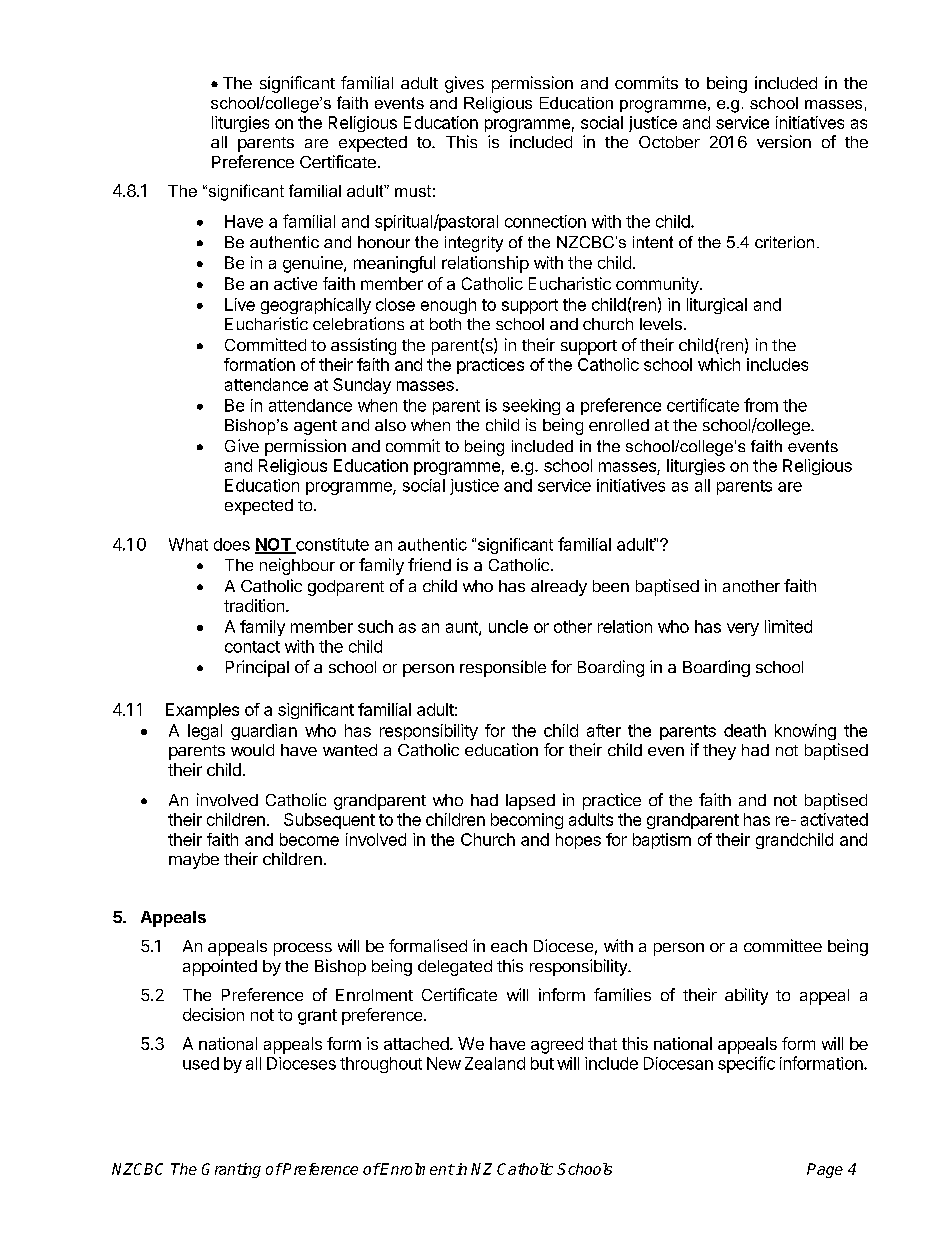 This screenshot has width=952, height=1233. Describe the element at coordinates (314, 264) in the screenshot. I see `genuine` at that location.
